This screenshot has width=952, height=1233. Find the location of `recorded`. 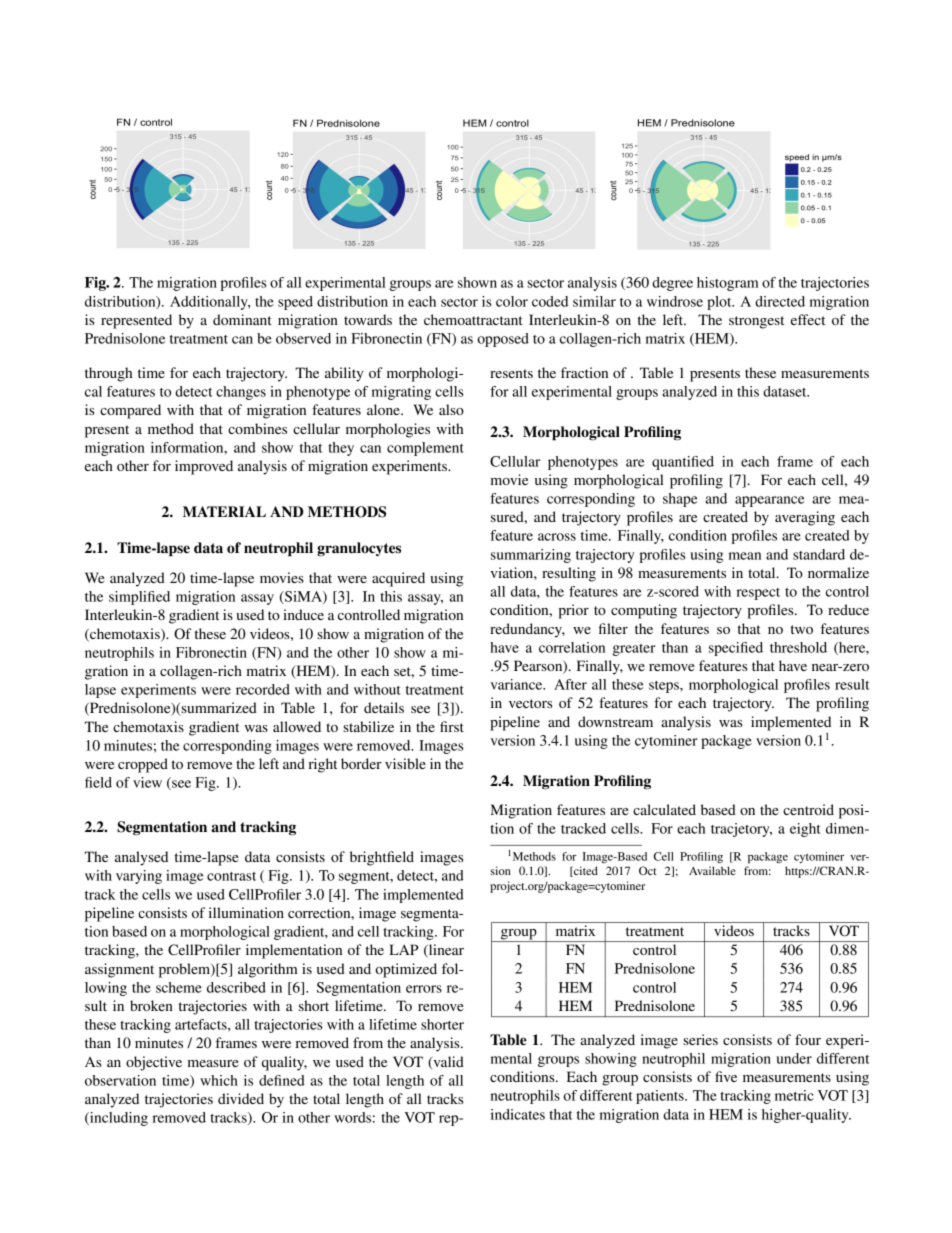

recorded is located at coordinates (263, 689).
